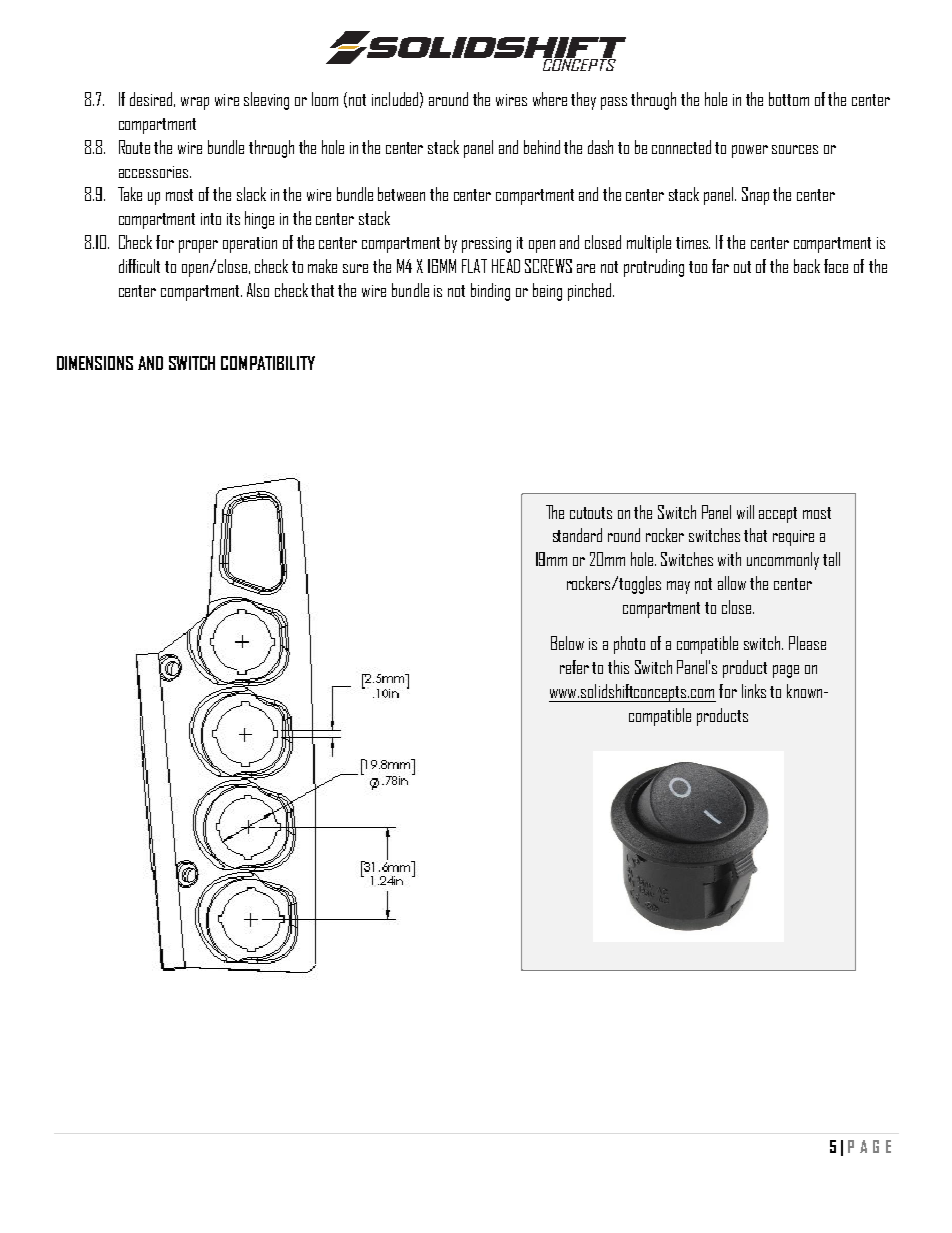 This document has height=1233, width=952. I want to click on bottom, so click(789, 99).
